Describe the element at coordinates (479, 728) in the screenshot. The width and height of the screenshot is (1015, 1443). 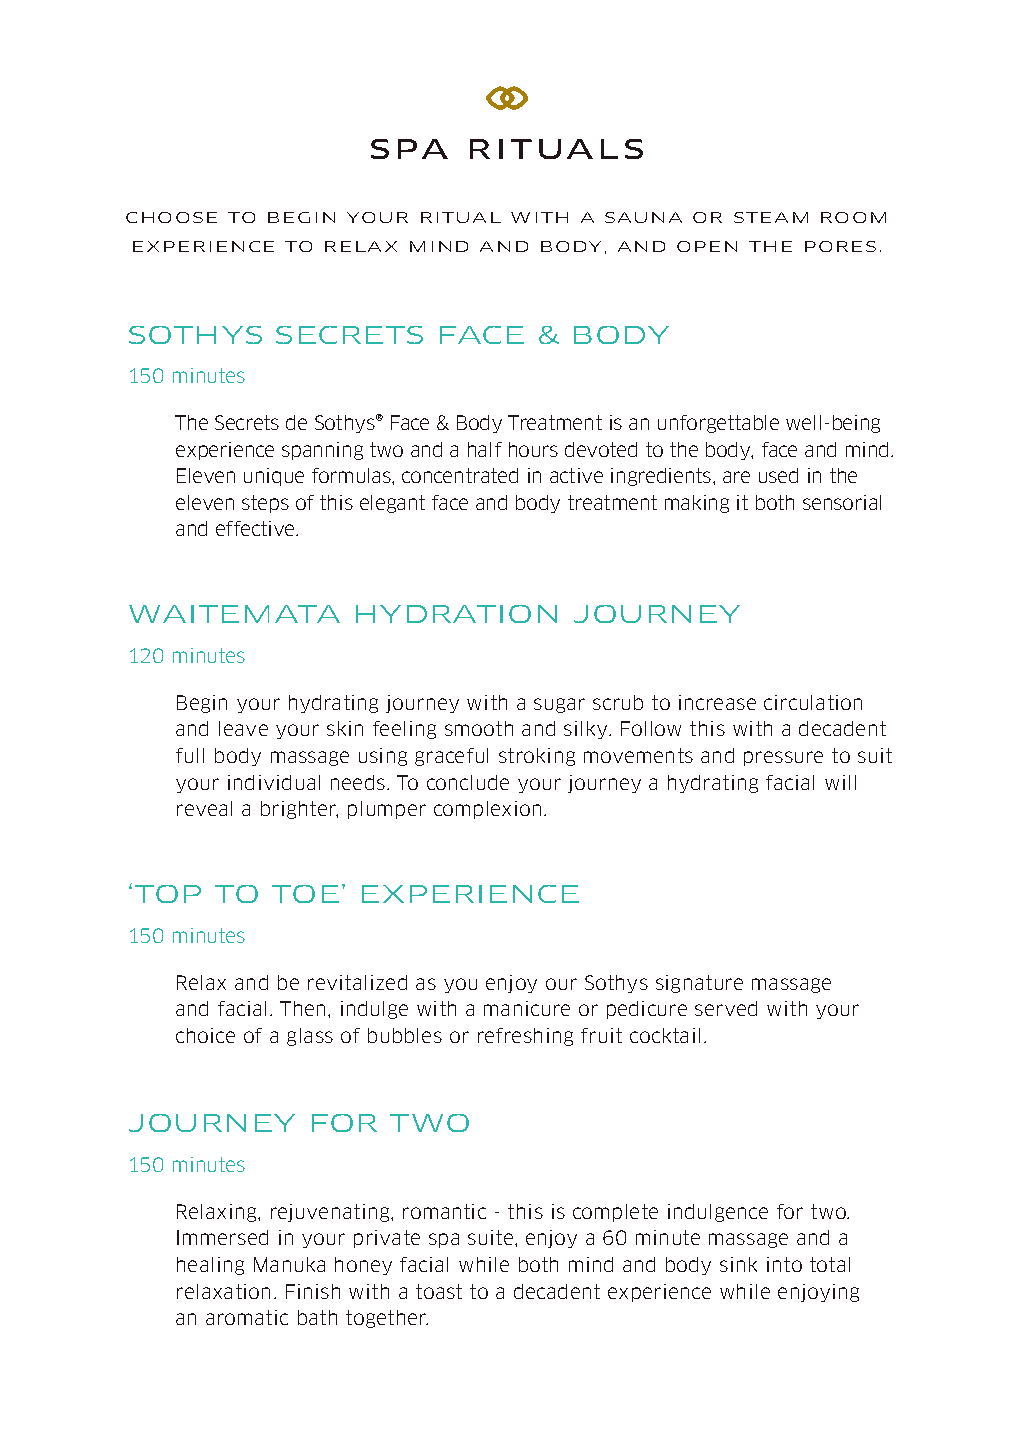
I see `smooth` at that location.
